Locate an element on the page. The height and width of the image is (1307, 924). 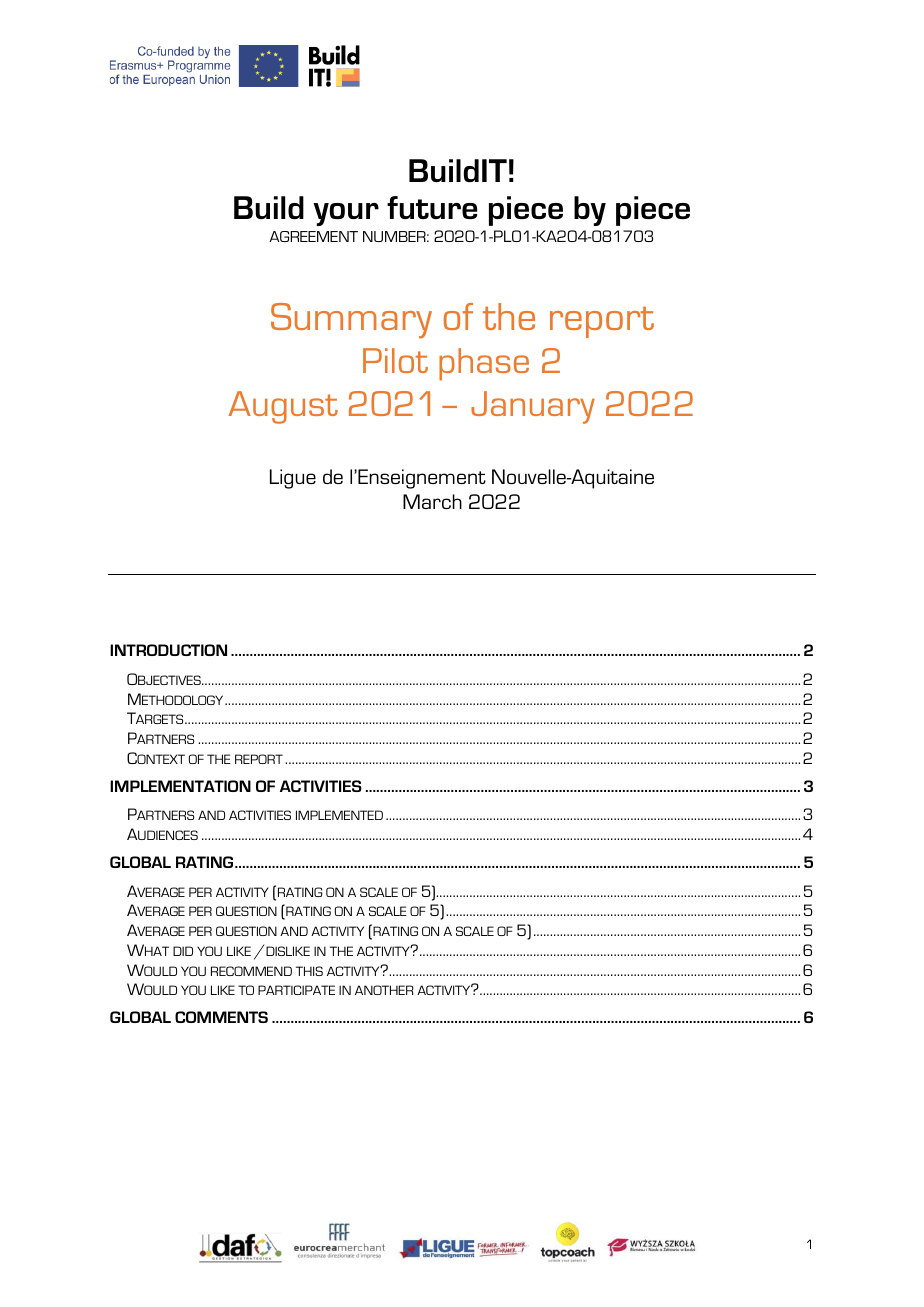
future is located at coordinates (432, 207).
